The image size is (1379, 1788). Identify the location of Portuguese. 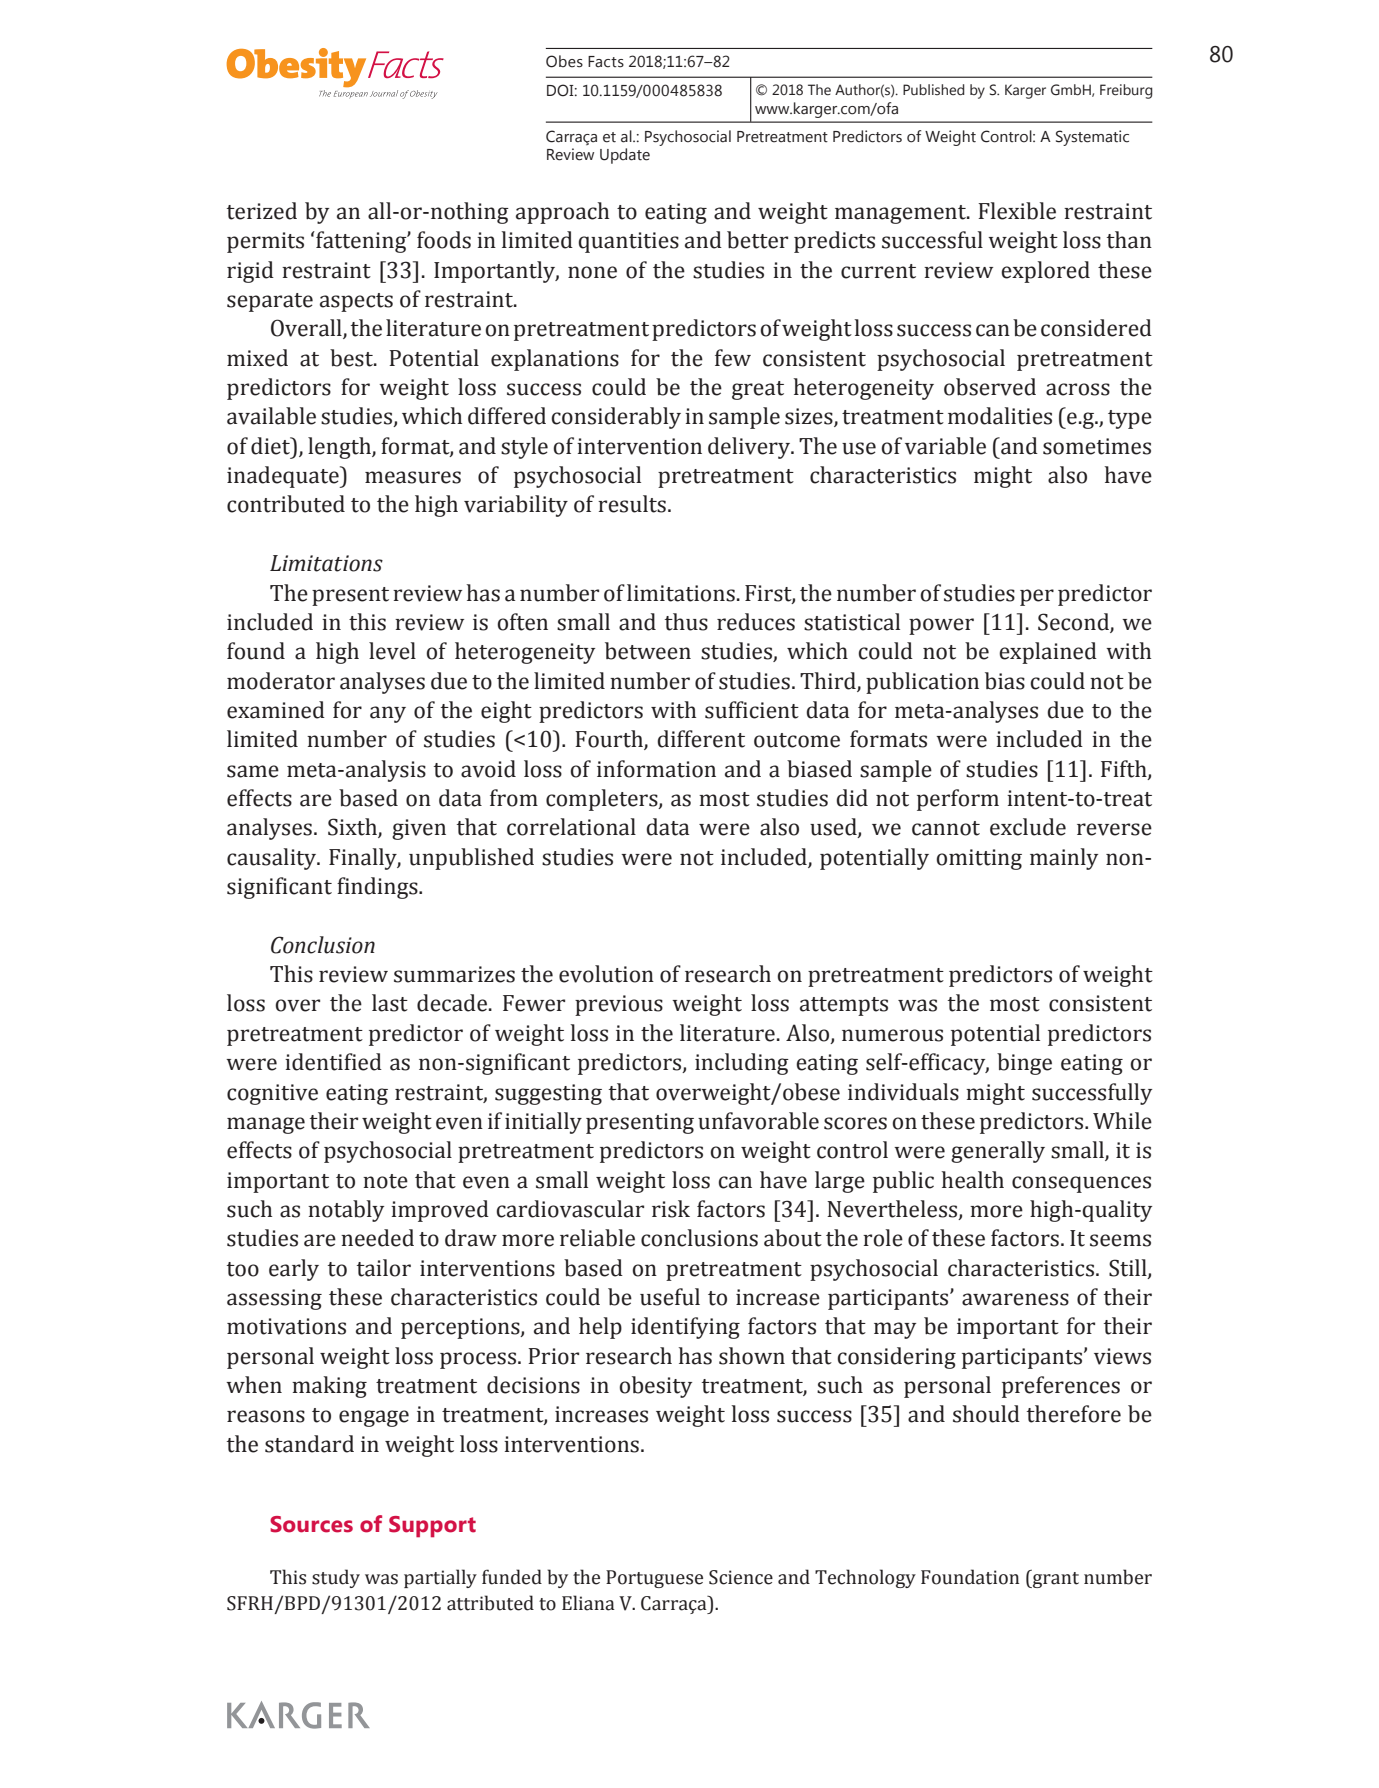
(654, 1579).
